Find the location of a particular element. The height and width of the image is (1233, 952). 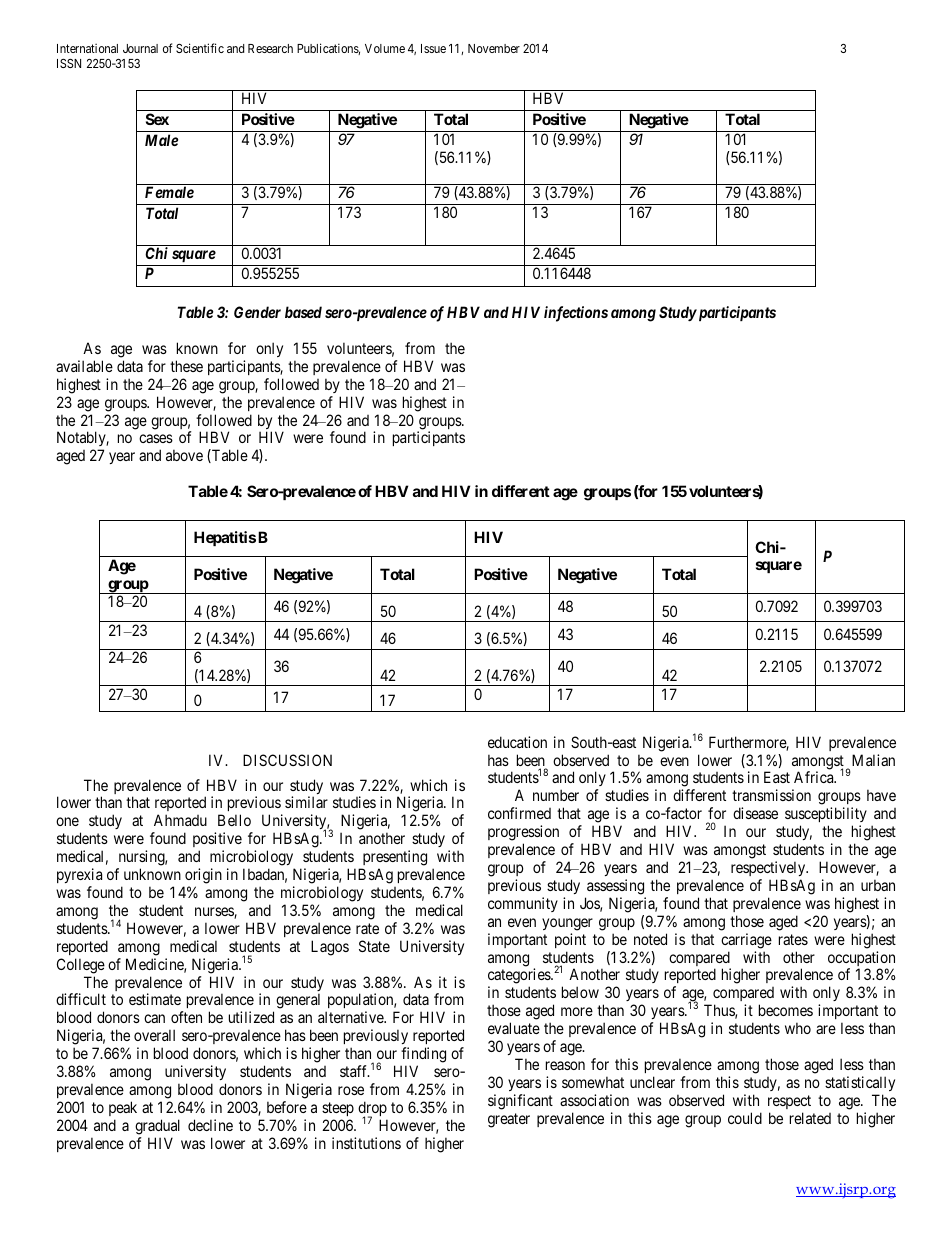

education is located at coordinates (517, 742).
